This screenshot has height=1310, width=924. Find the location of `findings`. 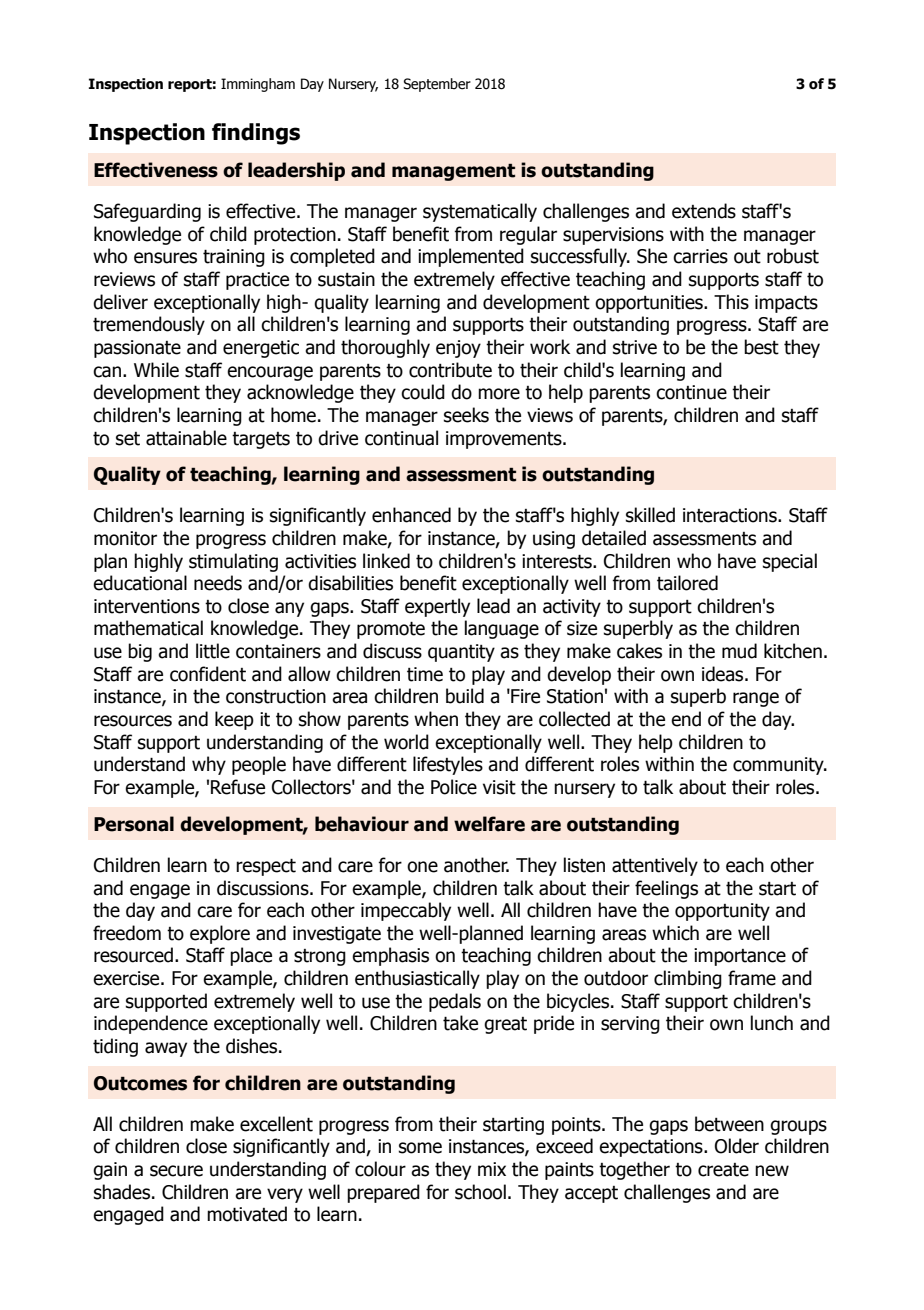

findings is located at coordinates (256, 134).
